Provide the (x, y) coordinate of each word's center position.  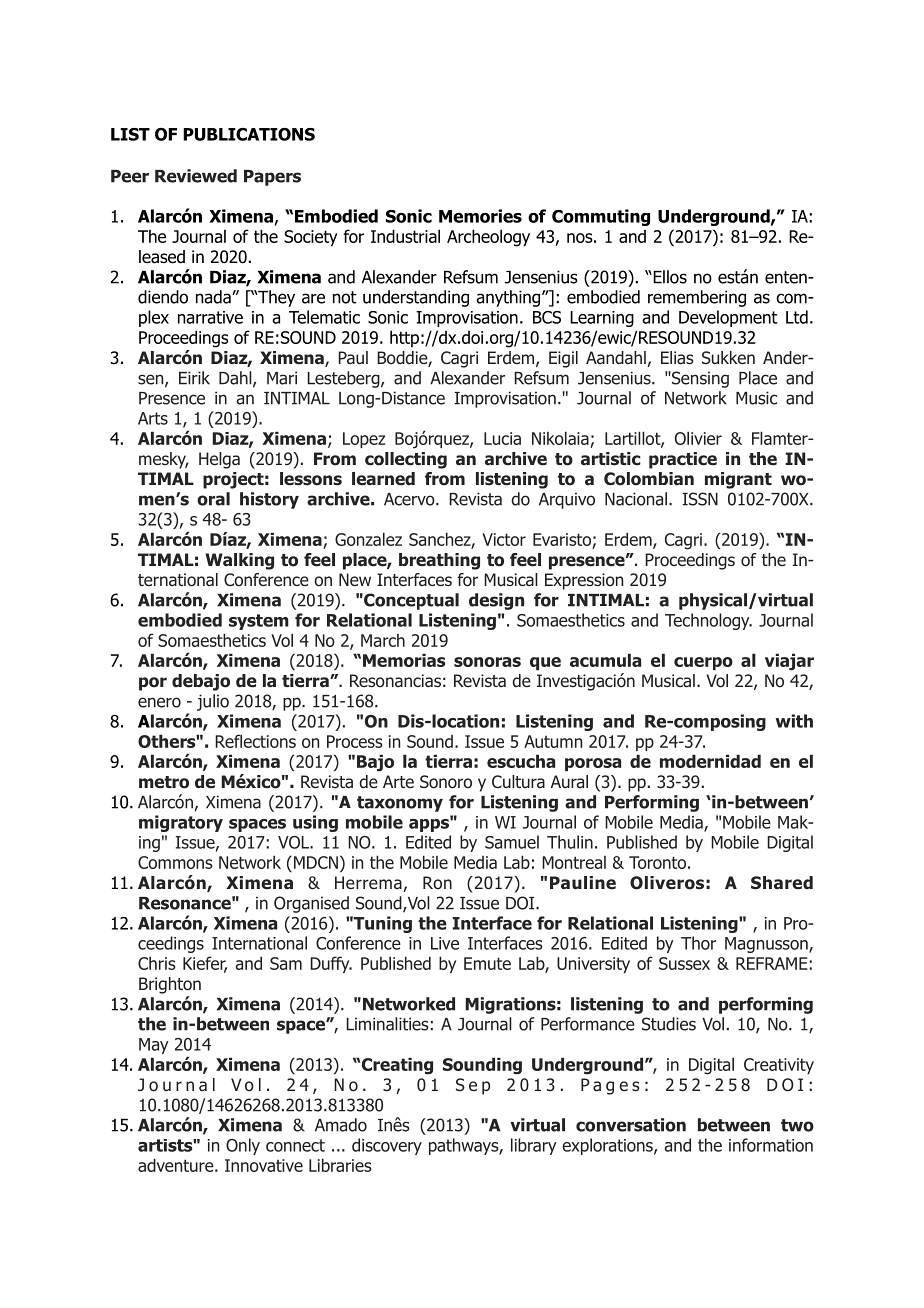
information (771, 1145)
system (259, 622)
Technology (708, 621)
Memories (480, 216)
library (534, 1146)
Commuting (601, 217)
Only (243, 1146)
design (496, 601)
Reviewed (196, 176)
